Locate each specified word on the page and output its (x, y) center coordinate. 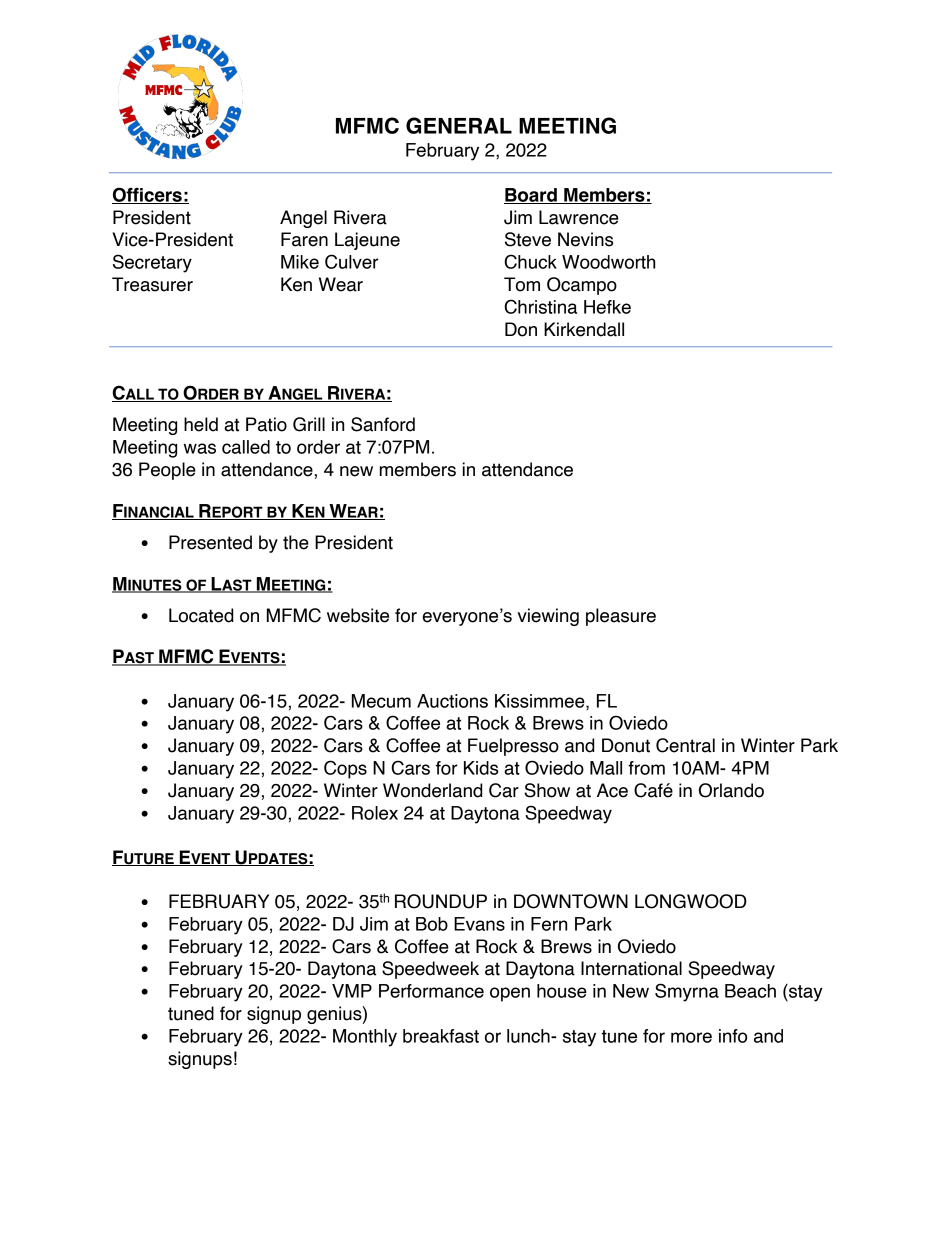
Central (685, 745)
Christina (540, 306)
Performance (431, 991)
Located (201, 615)
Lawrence (579, 217)
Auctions (452, 701)
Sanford (383, 424)
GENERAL (459, 125)
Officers (148, 195)
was (200, 448)
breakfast (441, 1036)
